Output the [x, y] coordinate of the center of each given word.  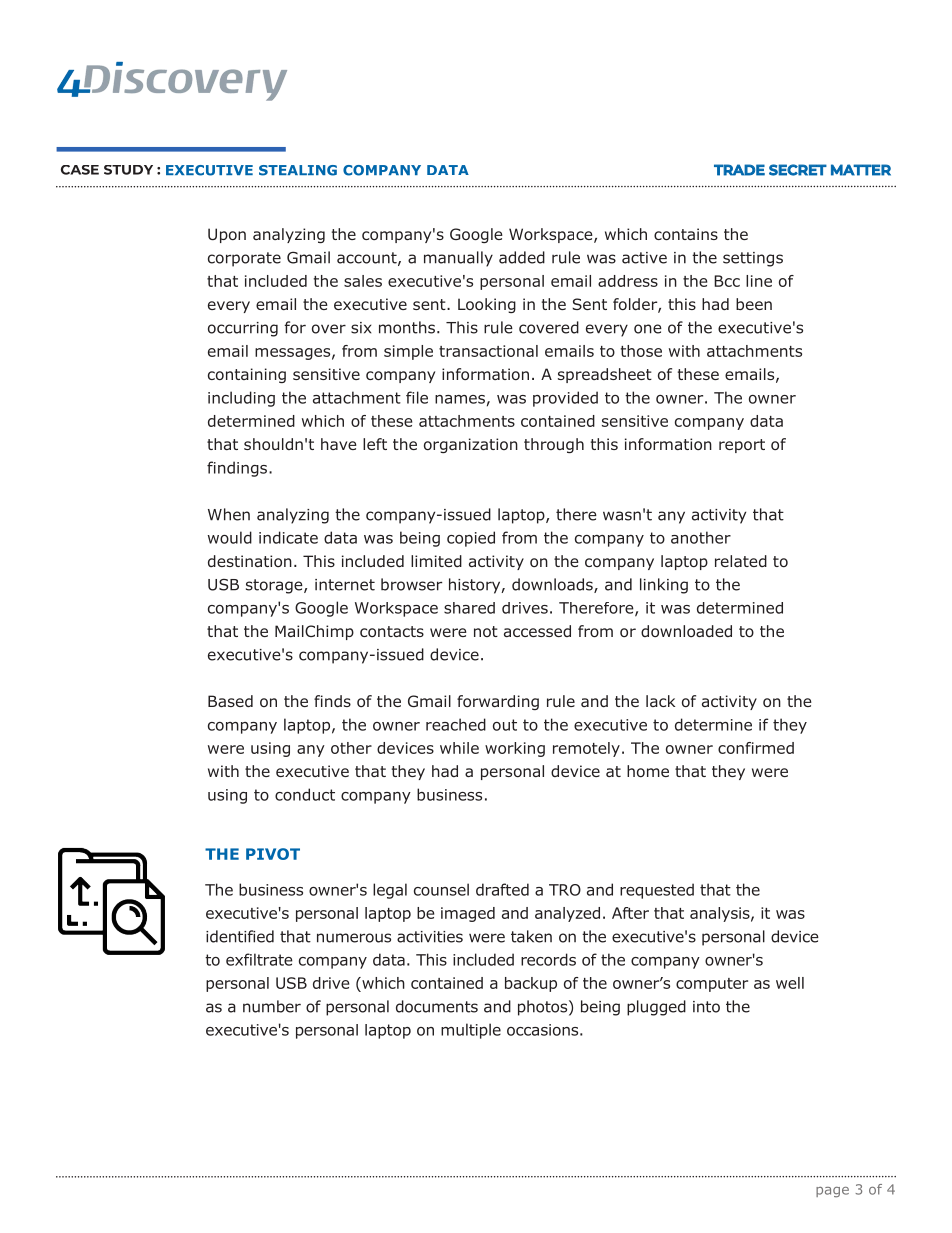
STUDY [128, 170]
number [272, 1006]
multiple [471, 1031]
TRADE [739, 170]
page [832, 1192]
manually [458, 259]
